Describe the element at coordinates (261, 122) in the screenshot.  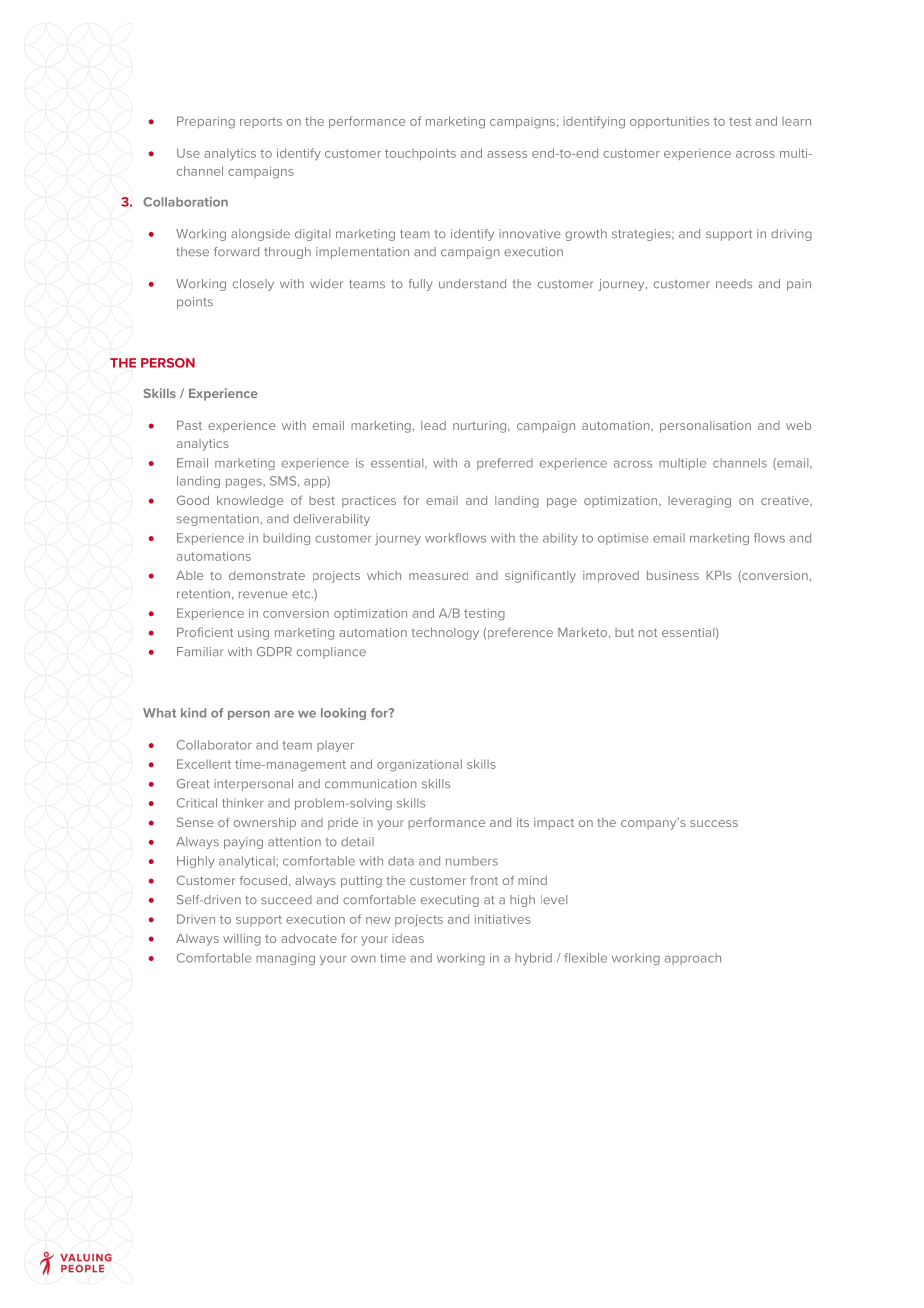
I see `reports` at that location.
